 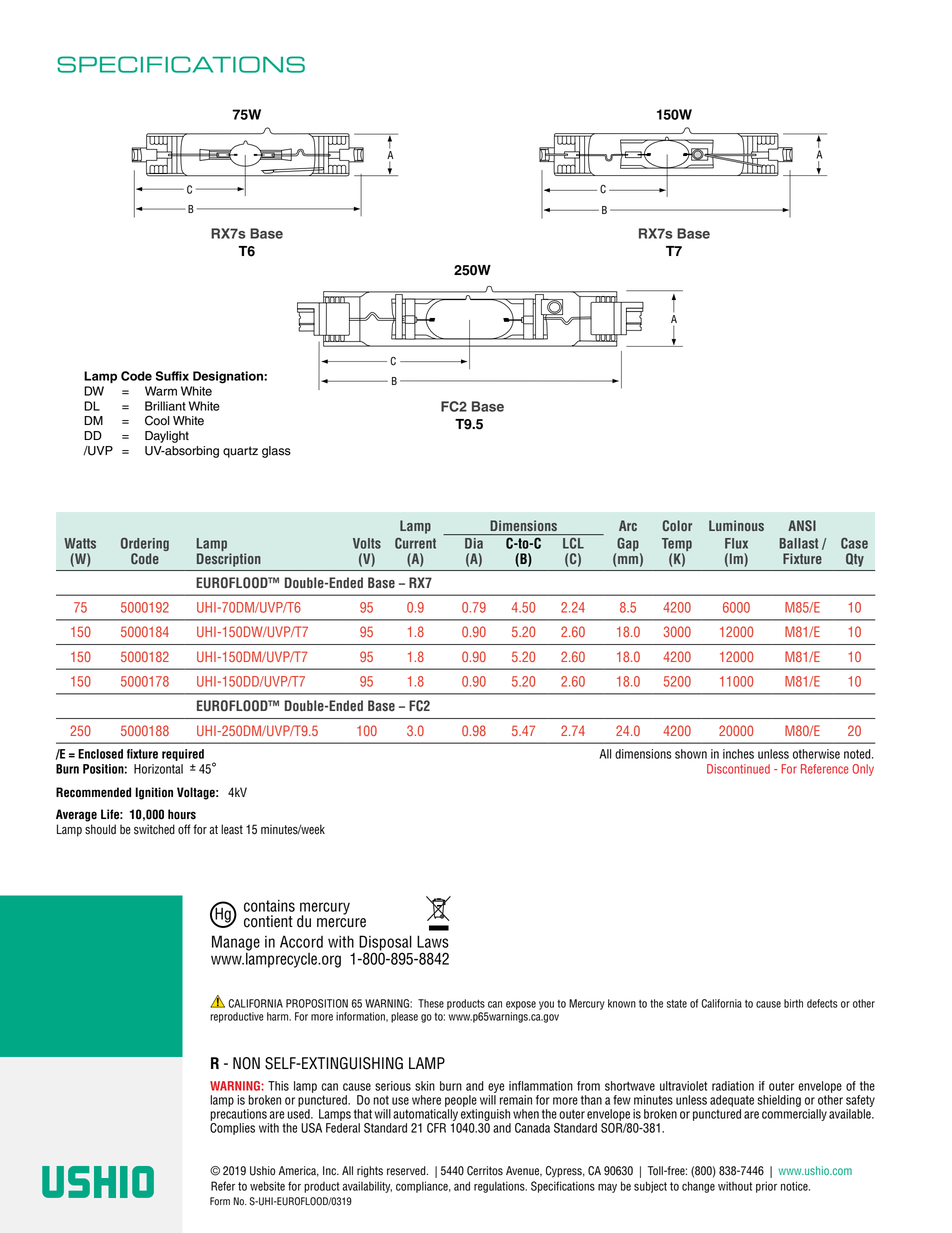 I want to click on Current, so click(x=415, y=543).
